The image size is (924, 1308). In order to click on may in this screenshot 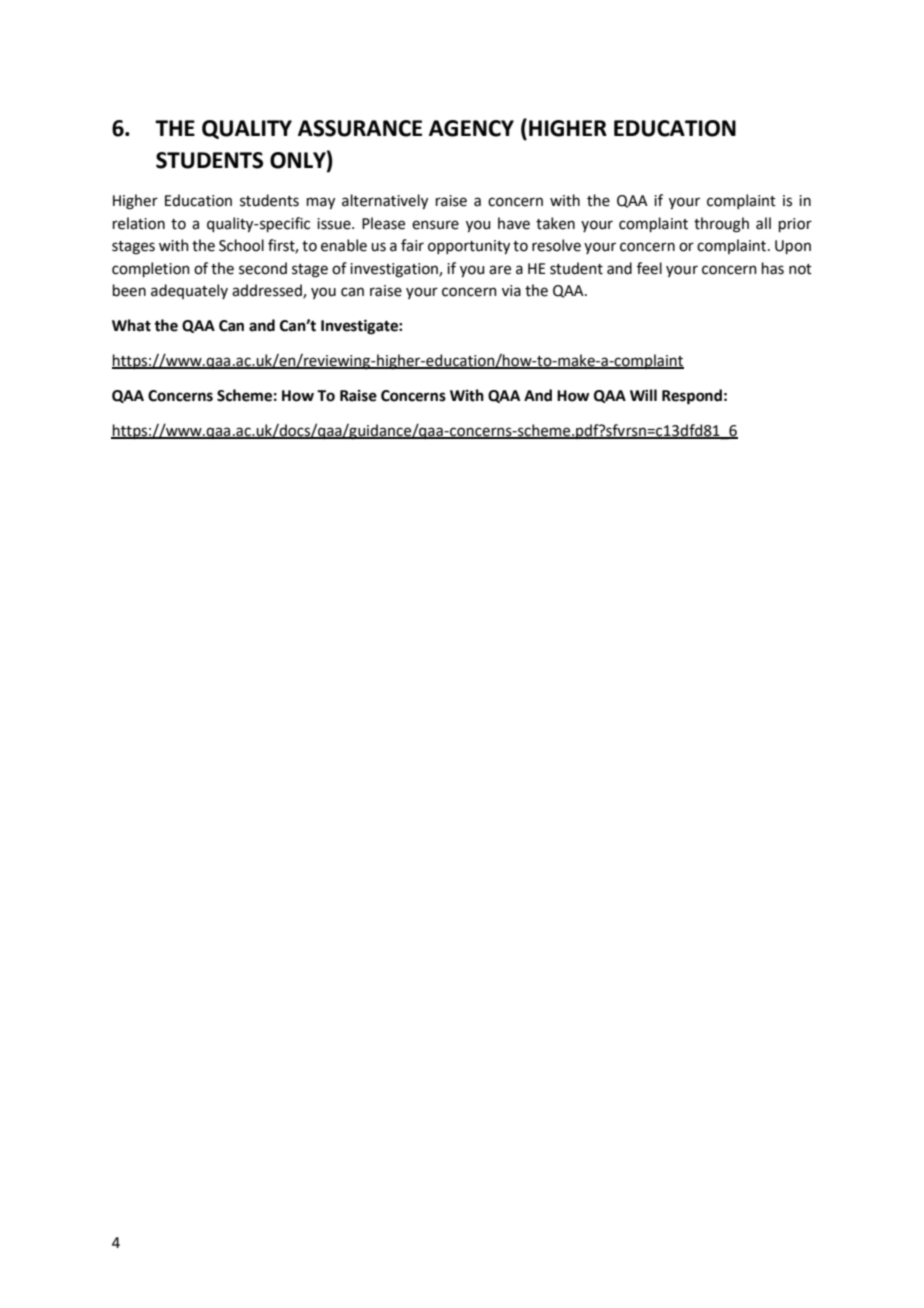, I will do `click(321, 203)`.
